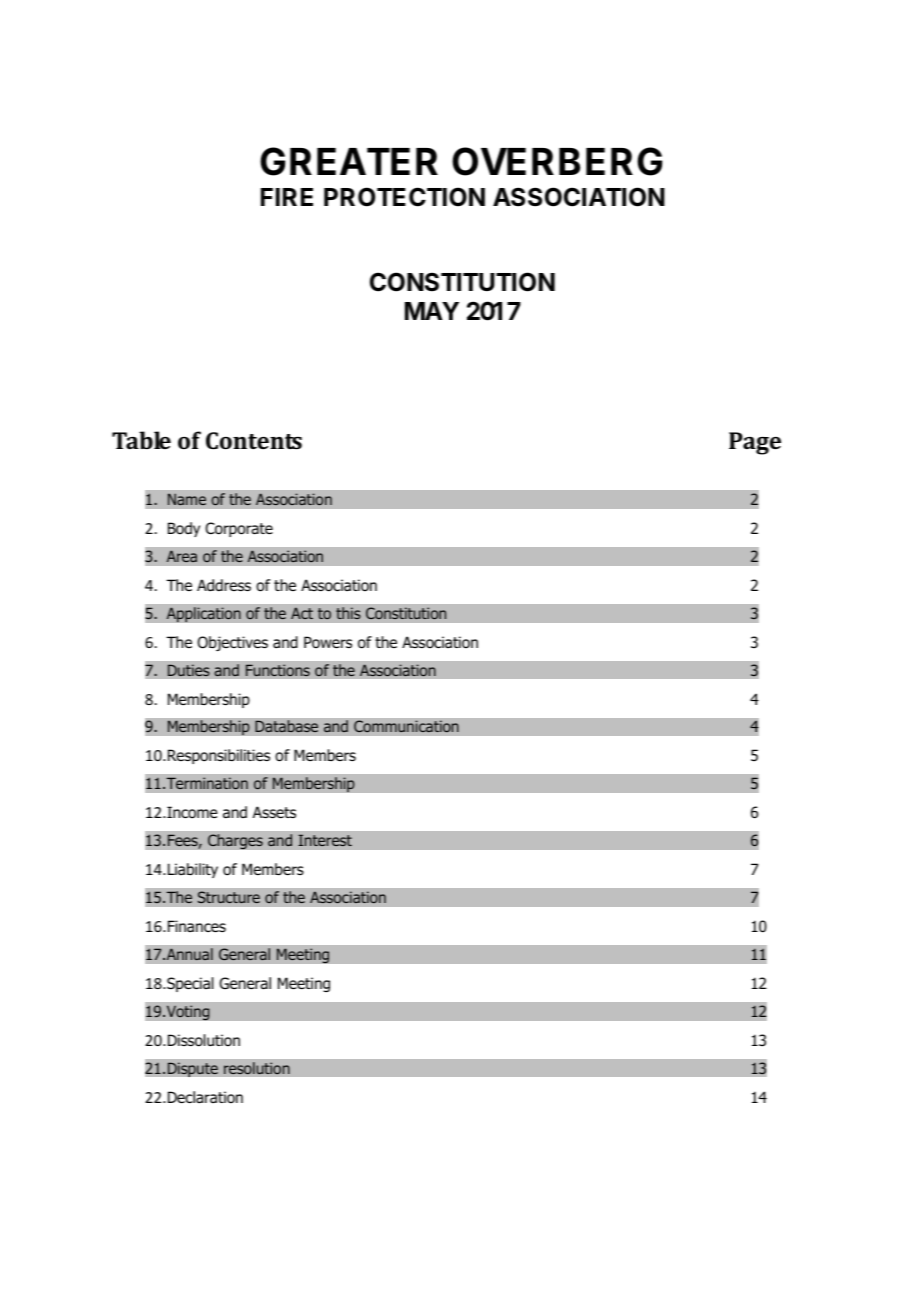 This screenshot has width=924, height=1308. What do you see at coordinates (325, 840) in the screenshot?
I see `Interest` at bounding box center [325, 840].
